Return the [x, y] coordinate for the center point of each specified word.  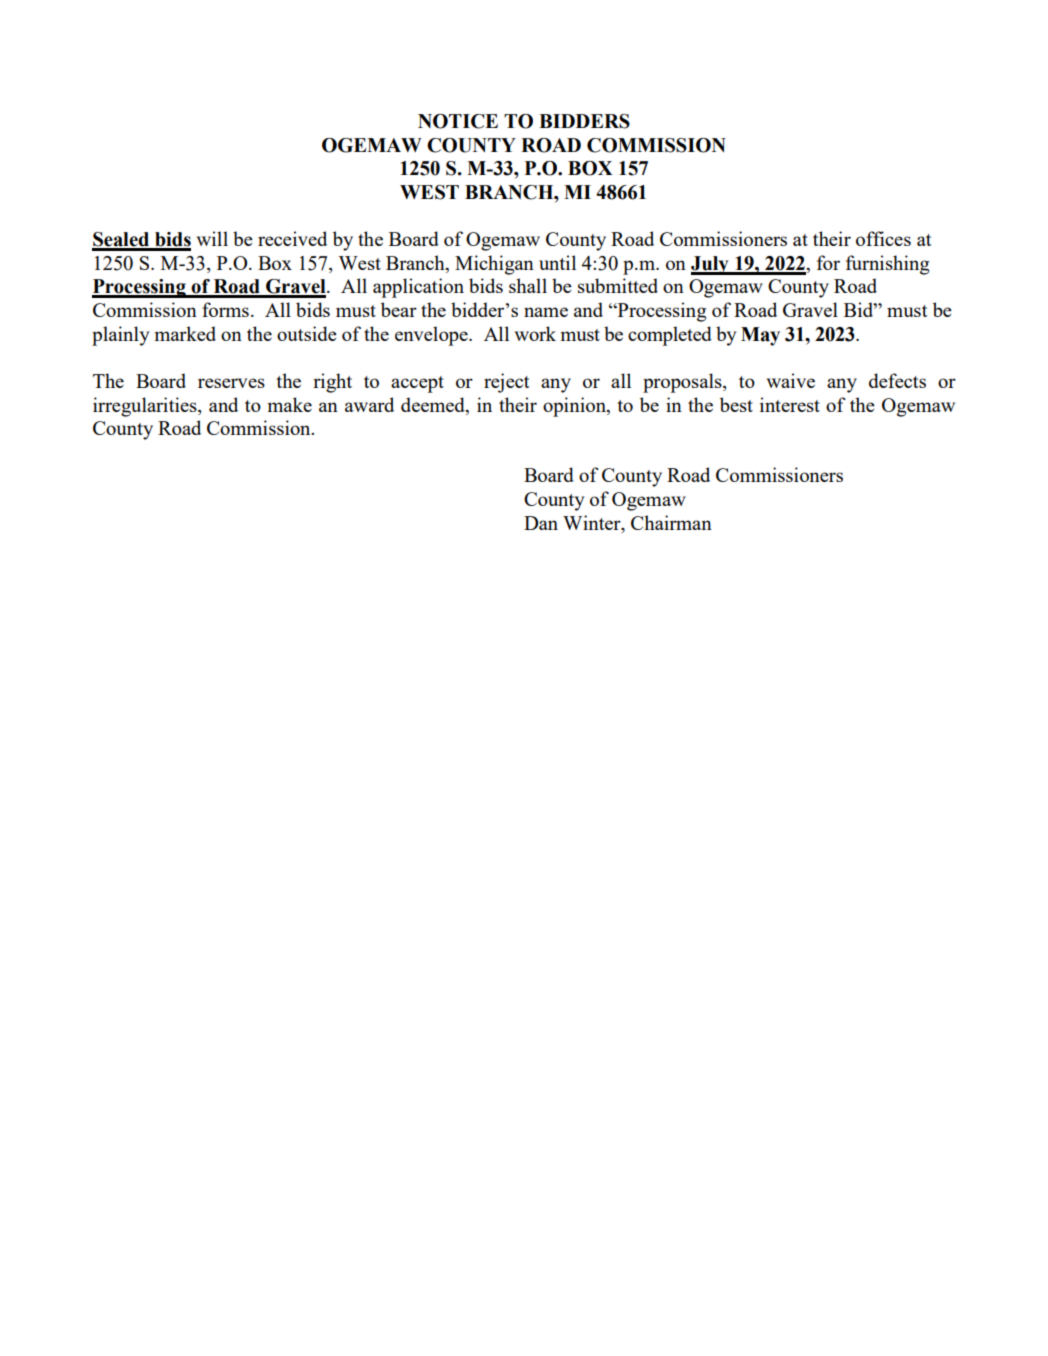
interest [790, 404]
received [292, 238]
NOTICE [458, 121]
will [212, 238]
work [535, 333]
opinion [575, 407]
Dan [541, 523]
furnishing [888, 265]
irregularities [146, 407]
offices [883, 238]
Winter [593, 522]
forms [225, 309]
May [760, 336]
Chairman [671, 522]
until [557, 262]
